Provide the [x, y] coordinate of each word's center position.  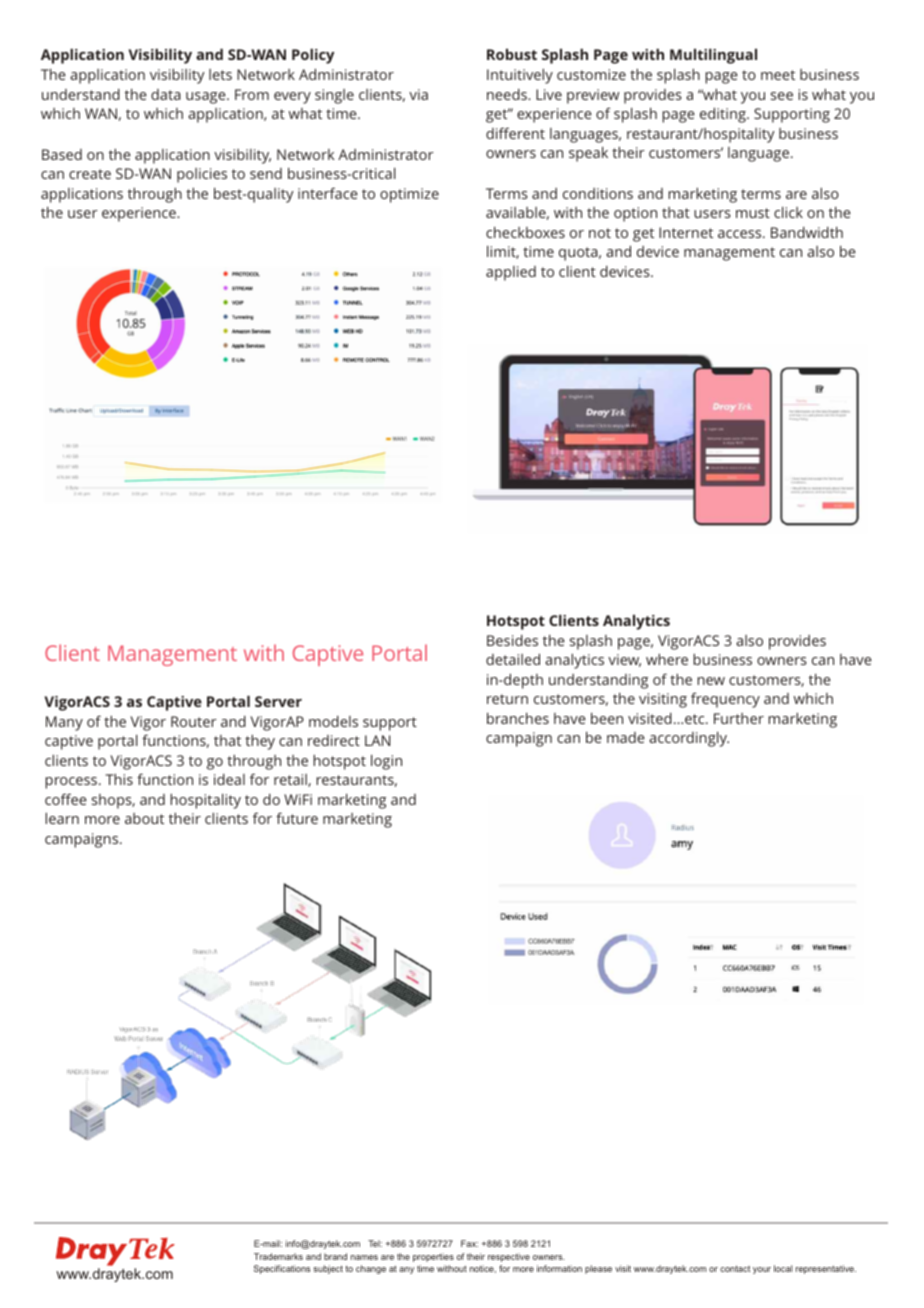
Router [194, 721]
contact [735, 1268]
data [166, 94]
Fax [469, 1243]
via [418, 94]
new [711, 681]
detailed [513, 659]
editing [724, 115]
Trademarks [278, 1256]
